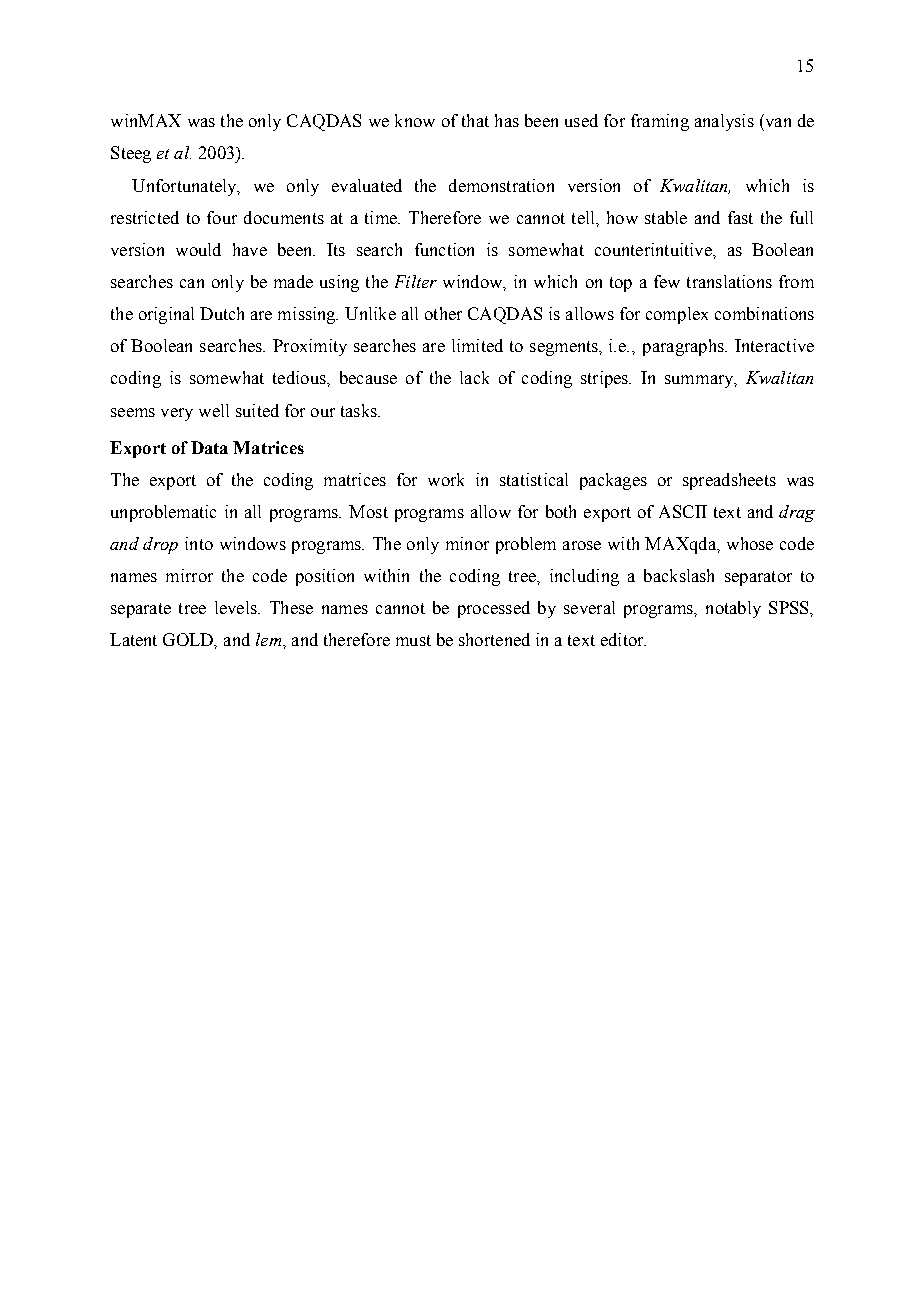 This page has width=924, height=1308. I want to click on Dutch, so click(222, 313).
